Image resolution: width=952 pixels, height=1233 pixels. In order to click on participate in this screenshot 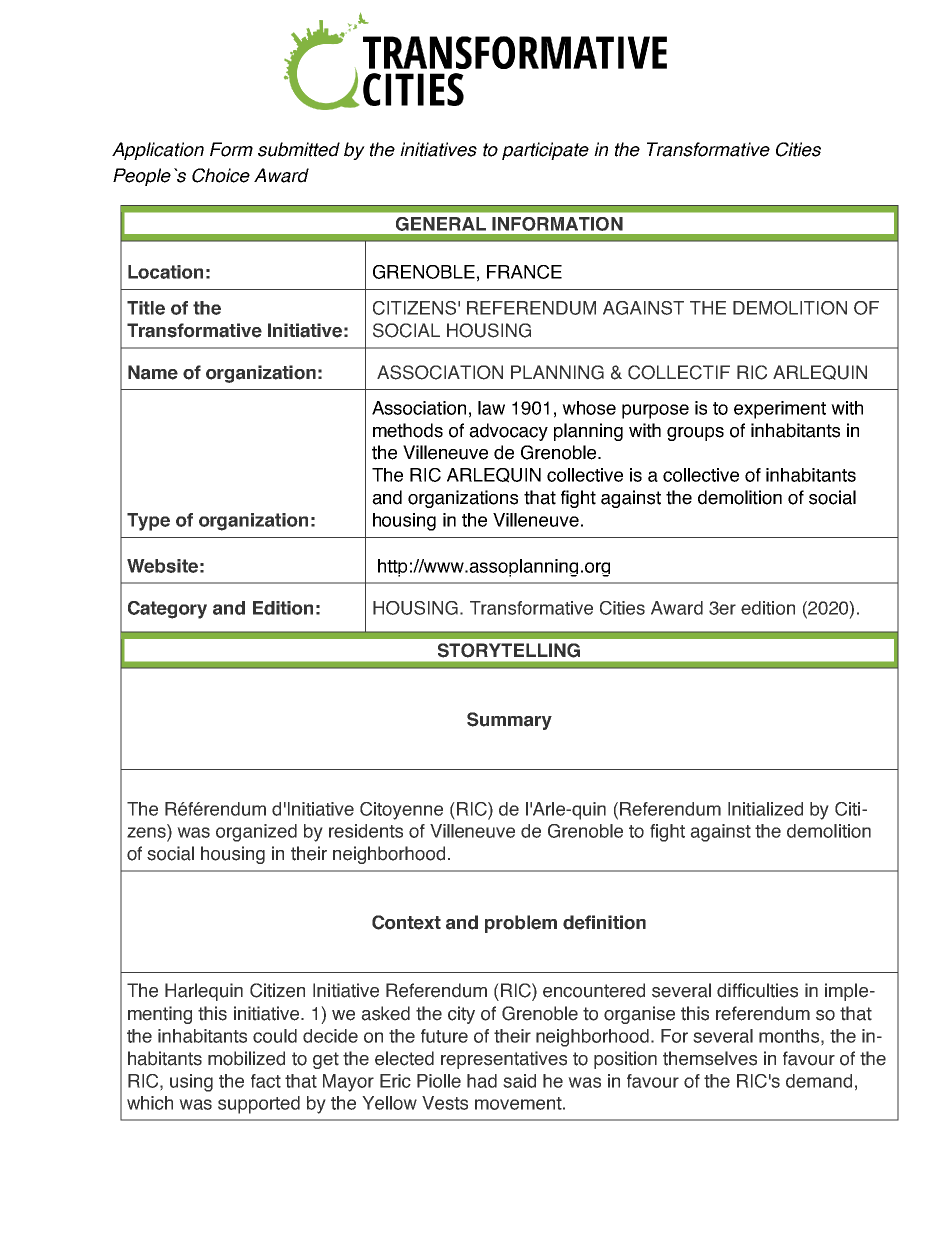, I will do `click(545, 151)`.
